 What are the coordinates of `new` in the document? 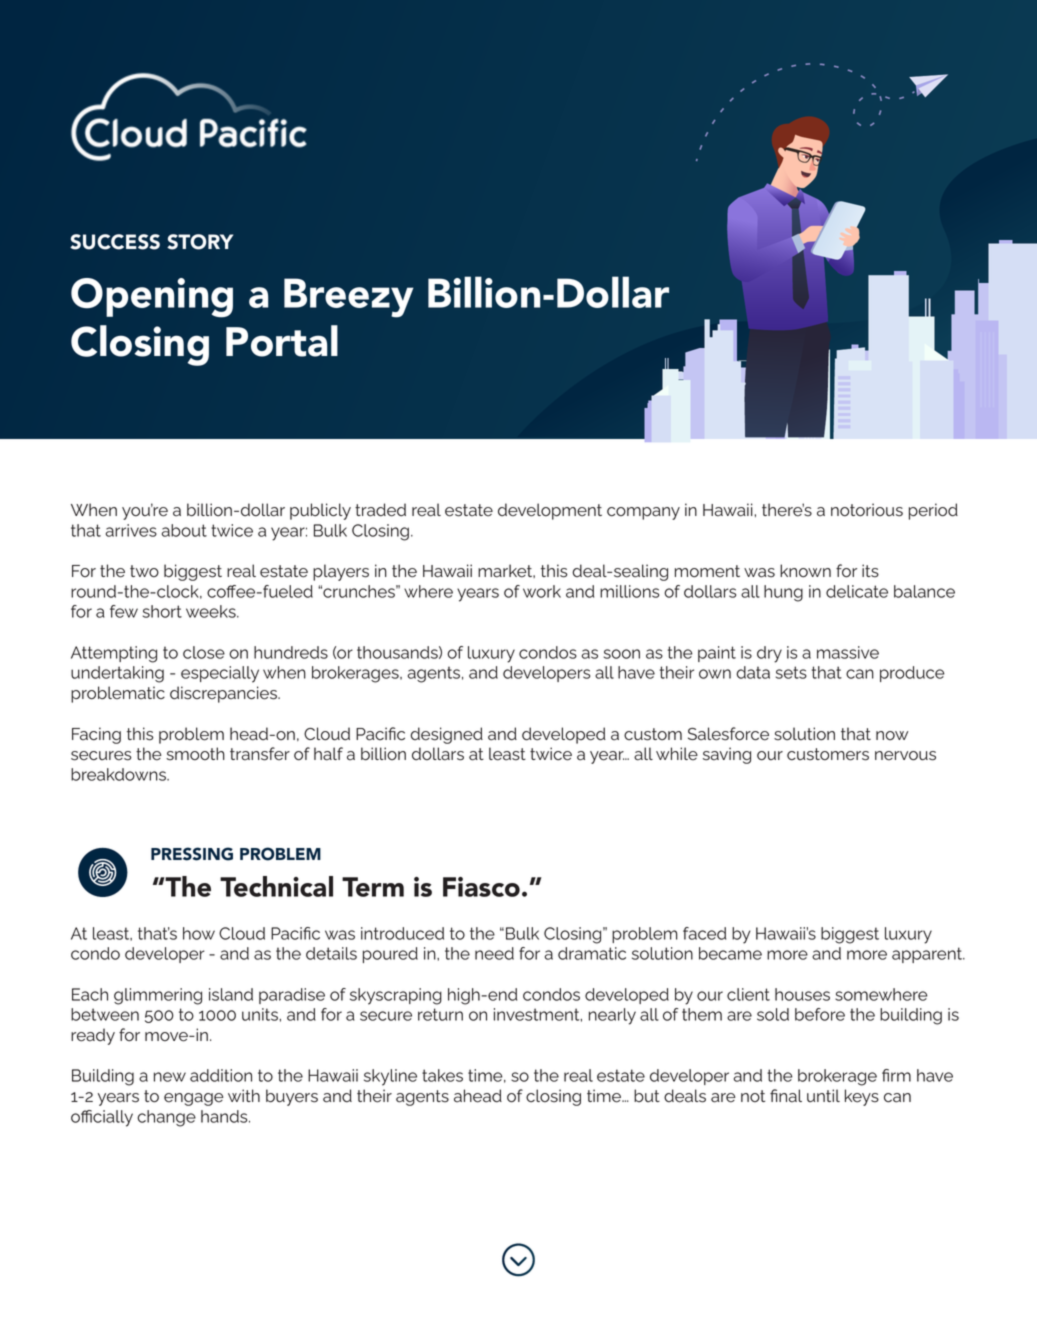 It's located at (170, 1077).
